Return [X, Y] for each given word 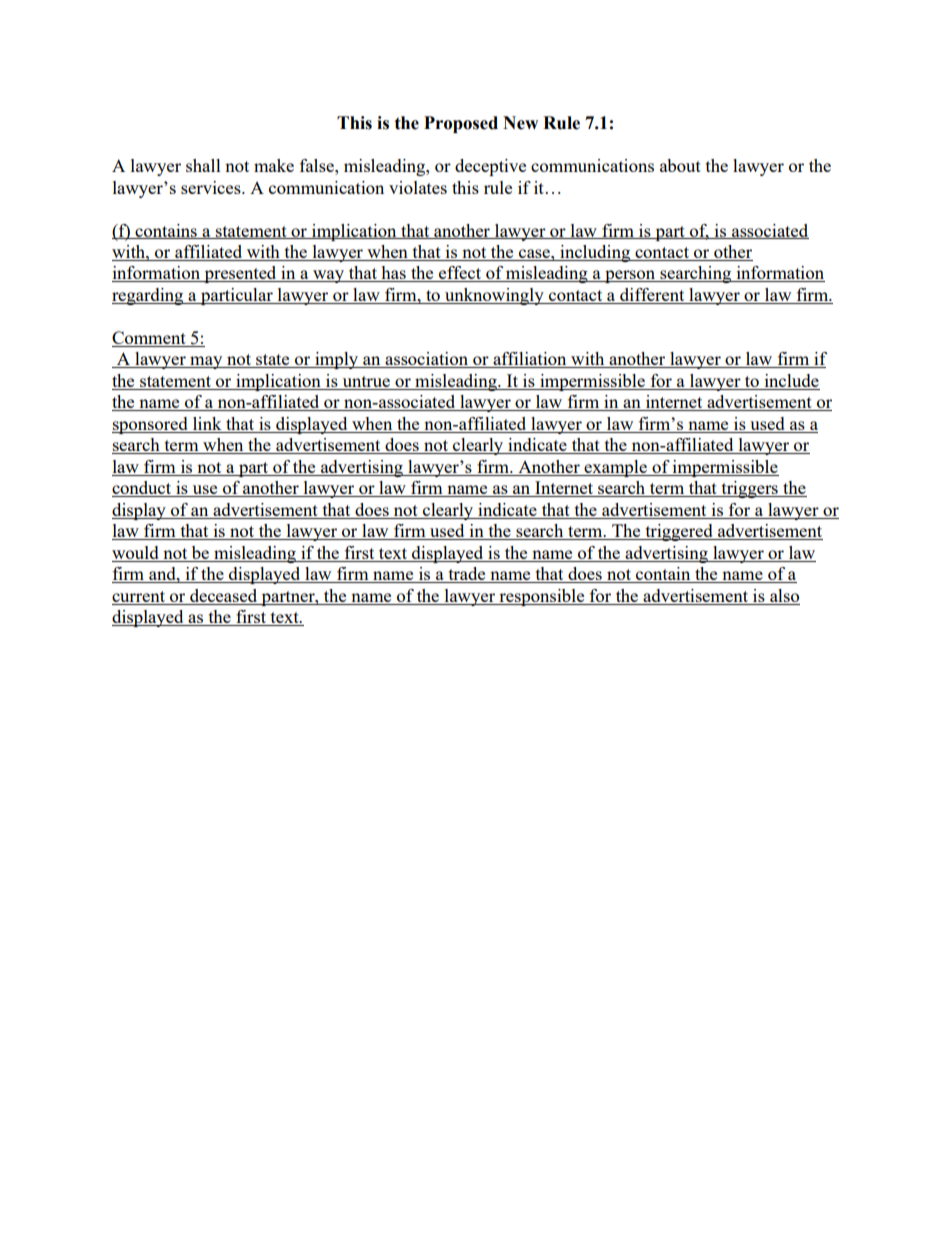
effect [460, 274]
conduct [143, 489]
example [615, 468]
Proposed [461, 124]
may [206, 362]
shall [203, 165]
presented [240, 274]
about [680, 165]
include [791, 382]
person [630, 276]
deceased [224, 597]
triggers [749, 489]
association [427, 360]
